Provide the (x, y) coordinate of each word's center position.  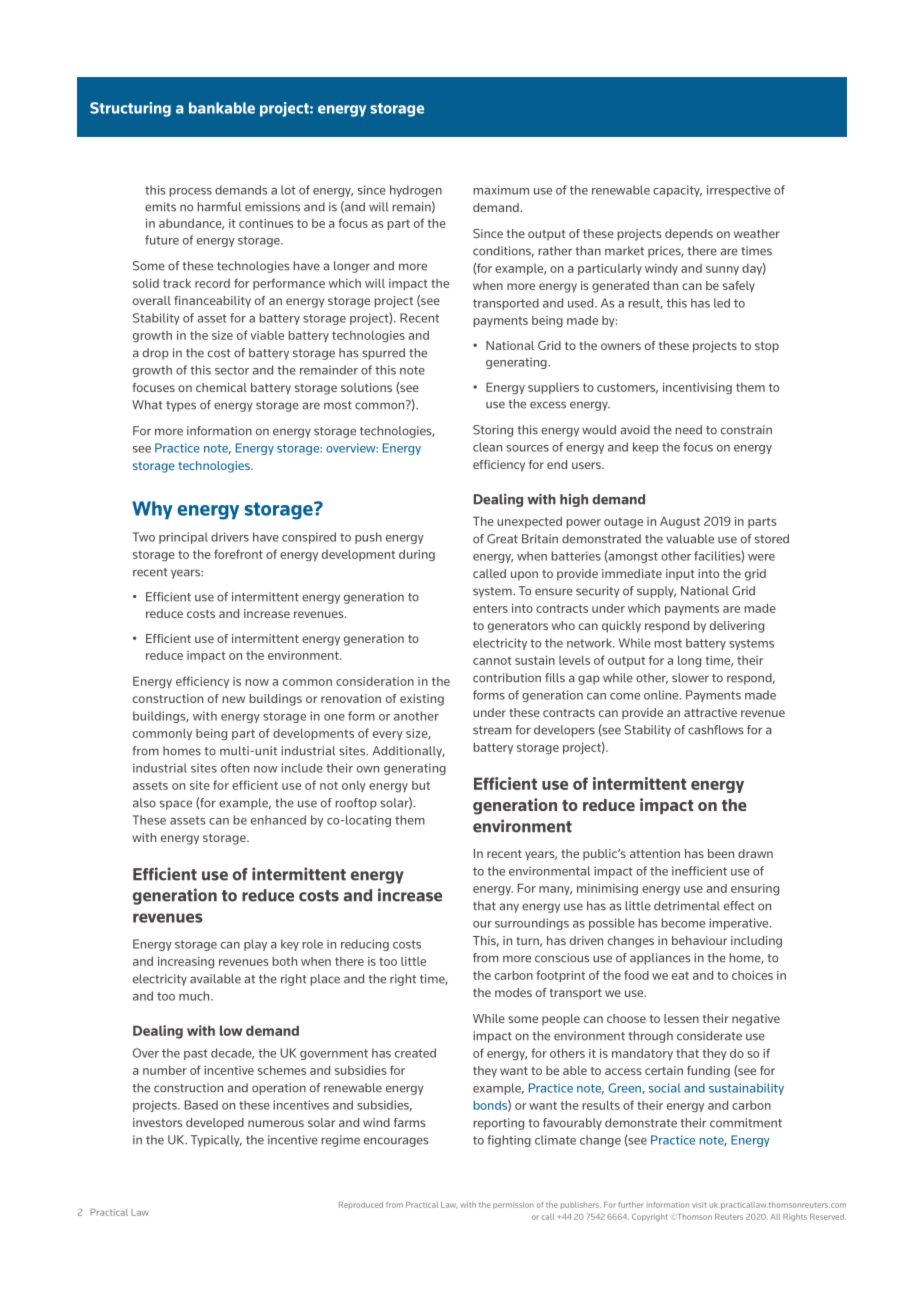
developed (215, 1124)
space (176, 805)
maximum (501, 190)
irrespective (739, 191)
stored (772, 539)
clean (487, 447)
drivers (230, 537)
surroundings (532, 924)
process (190, 192)
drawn (755, 853)
